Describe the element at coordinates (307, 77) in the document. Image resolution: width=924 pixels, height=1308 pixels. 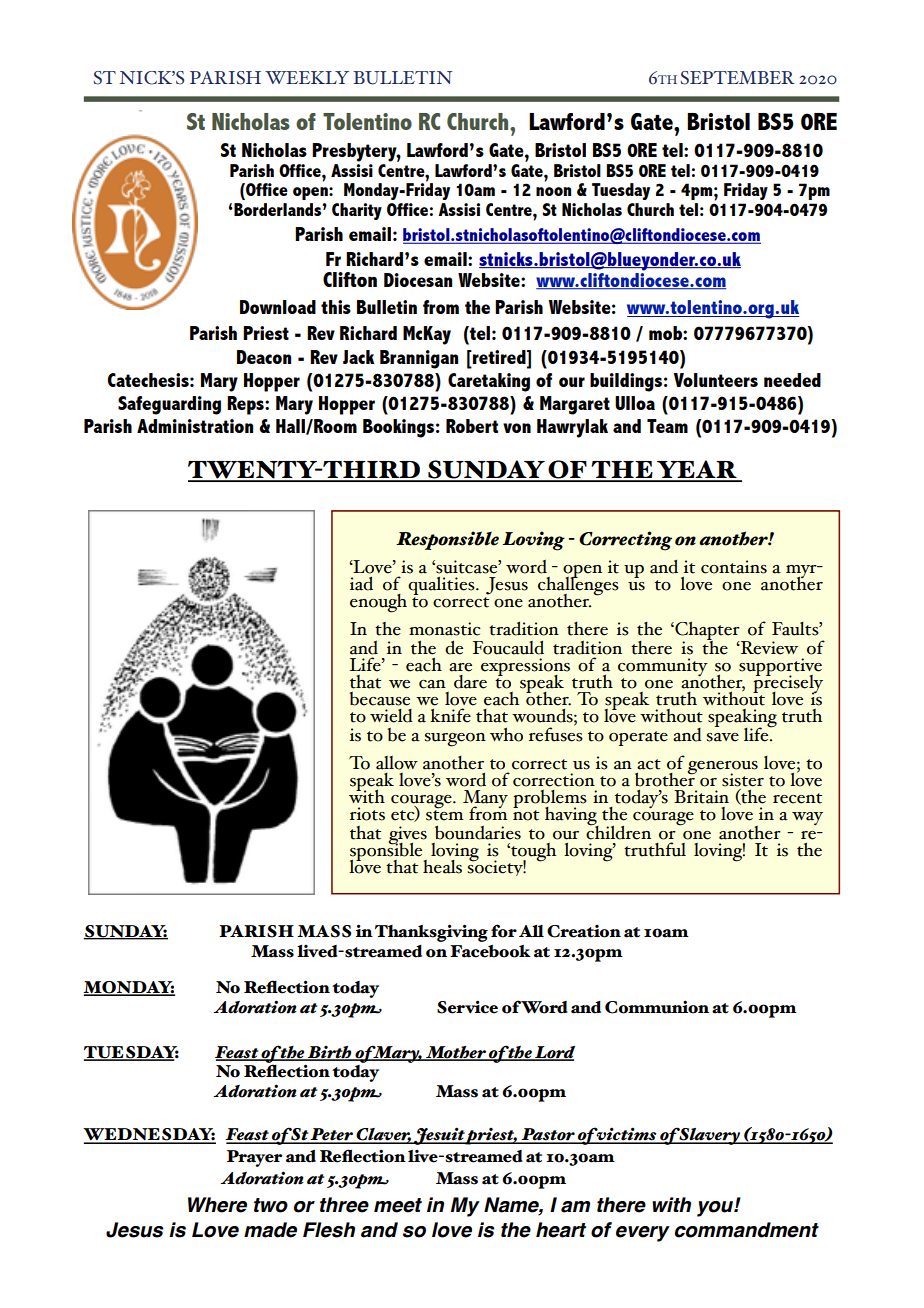
I see `WEEKLY` at that location.
